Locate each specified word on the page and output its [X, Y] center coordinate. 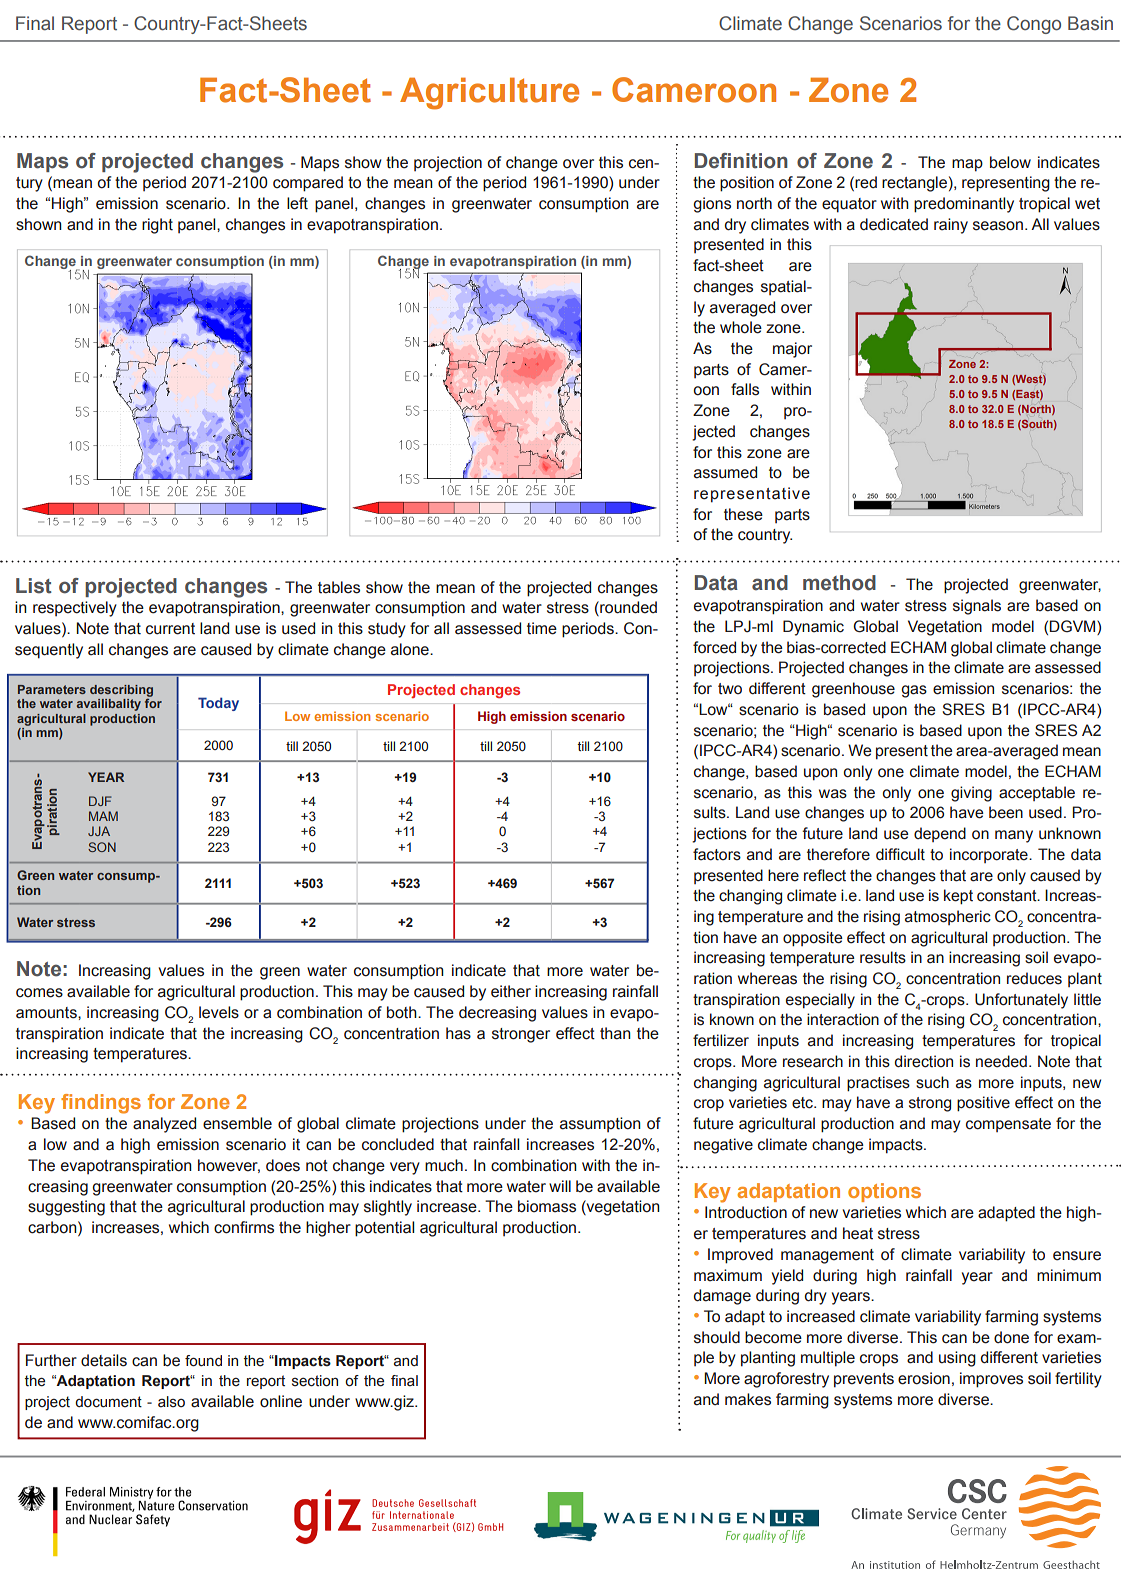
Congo [1034, 25]
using [957, 1359]
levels [219, 1012]
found [203, 1361]
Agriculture [489, 93]
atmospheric [948, 917]
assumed [725, 472]
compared [308, 184]
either [511, 991]
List [34, 586]
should [717, 1337]
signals [977, 607]
